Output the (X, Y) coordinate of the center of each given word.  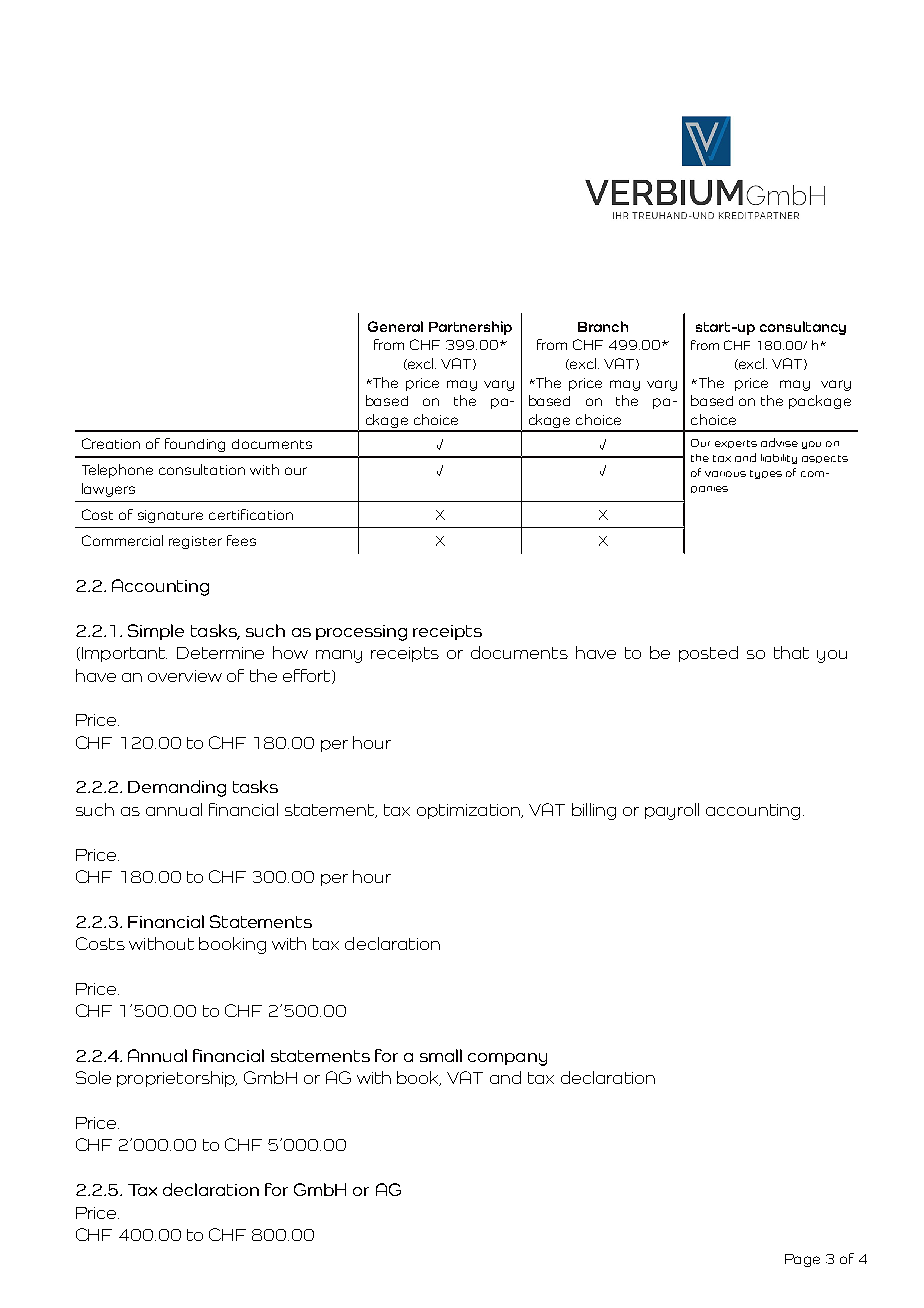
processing (361, 633)
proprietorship (177, 1079)
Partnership (470, 328)
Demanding (177, 788)
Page (802, 1260)
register (195, 542)
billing (594, 811)
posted (708, 654)
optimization (470, 811)
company (507, 1059)
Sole (93, 1077)
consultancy (803, 328)
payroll (672, 811)
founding (195, 445)
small (441, 1055)
